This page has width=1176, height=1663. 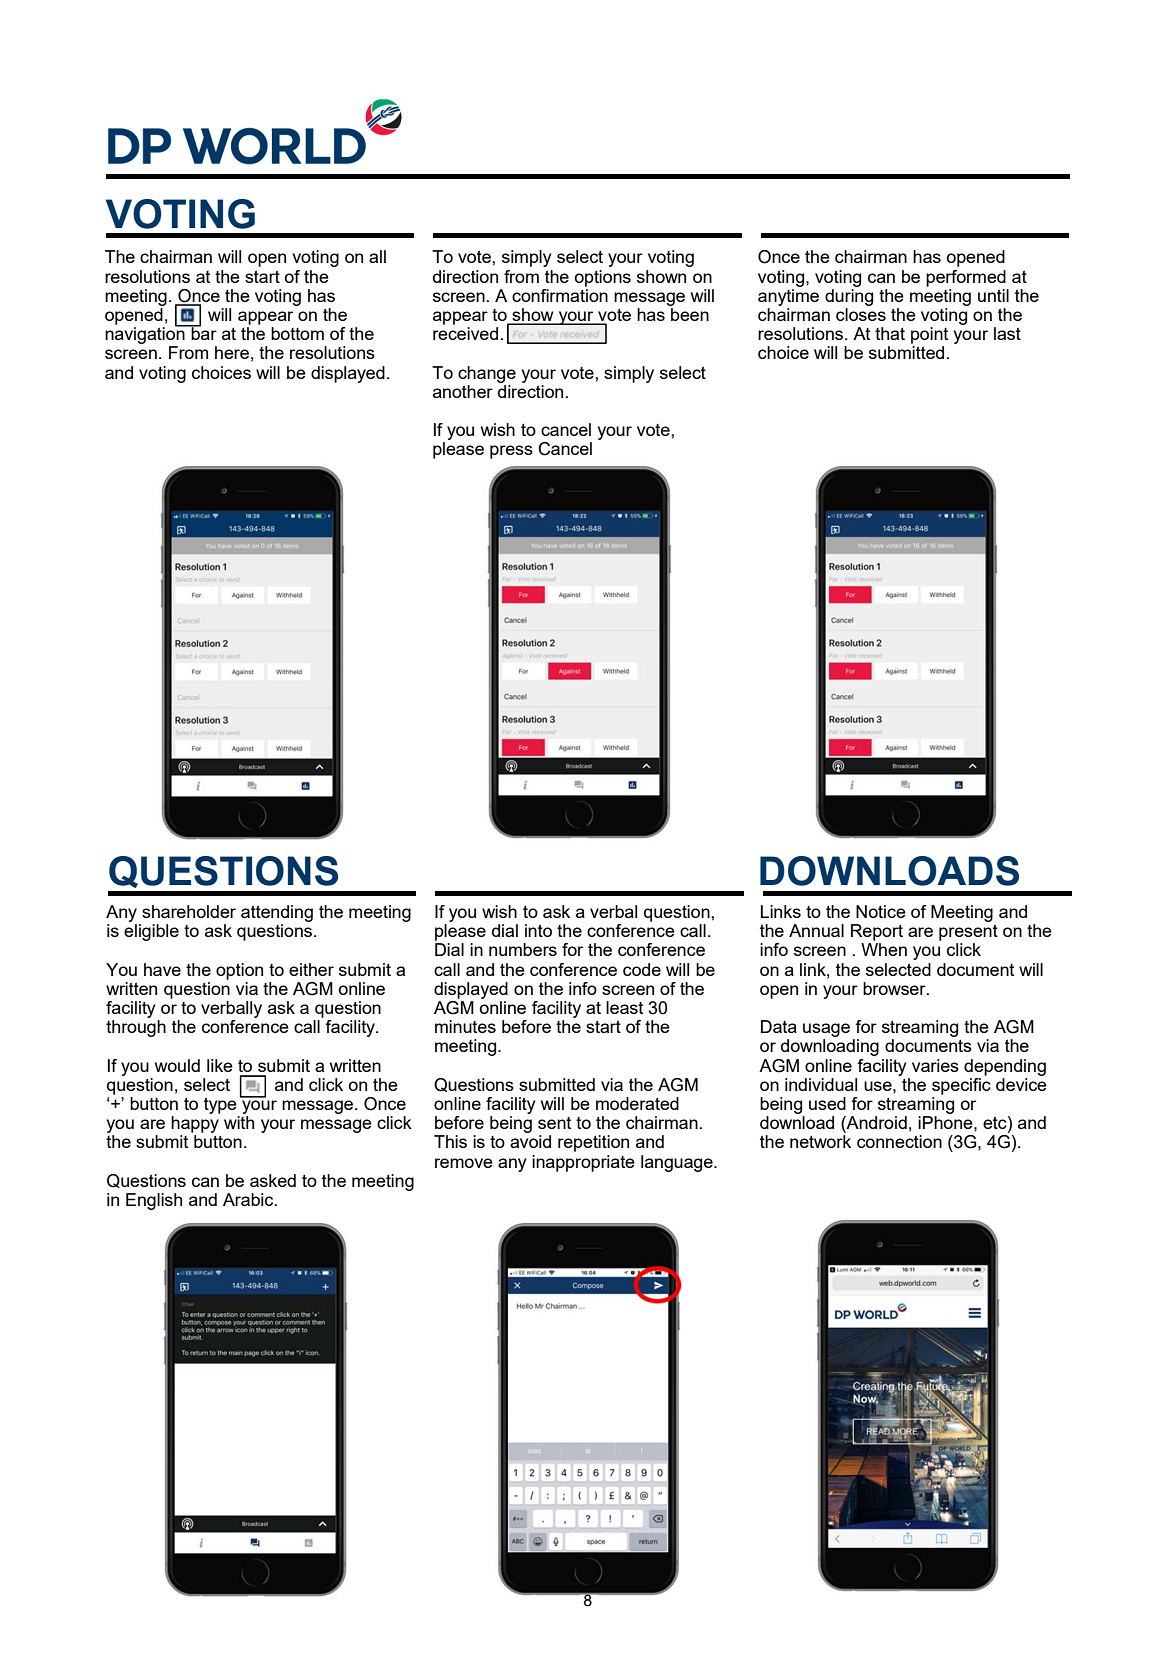 I want to click on confirmation, so click(x=560, y=294).
